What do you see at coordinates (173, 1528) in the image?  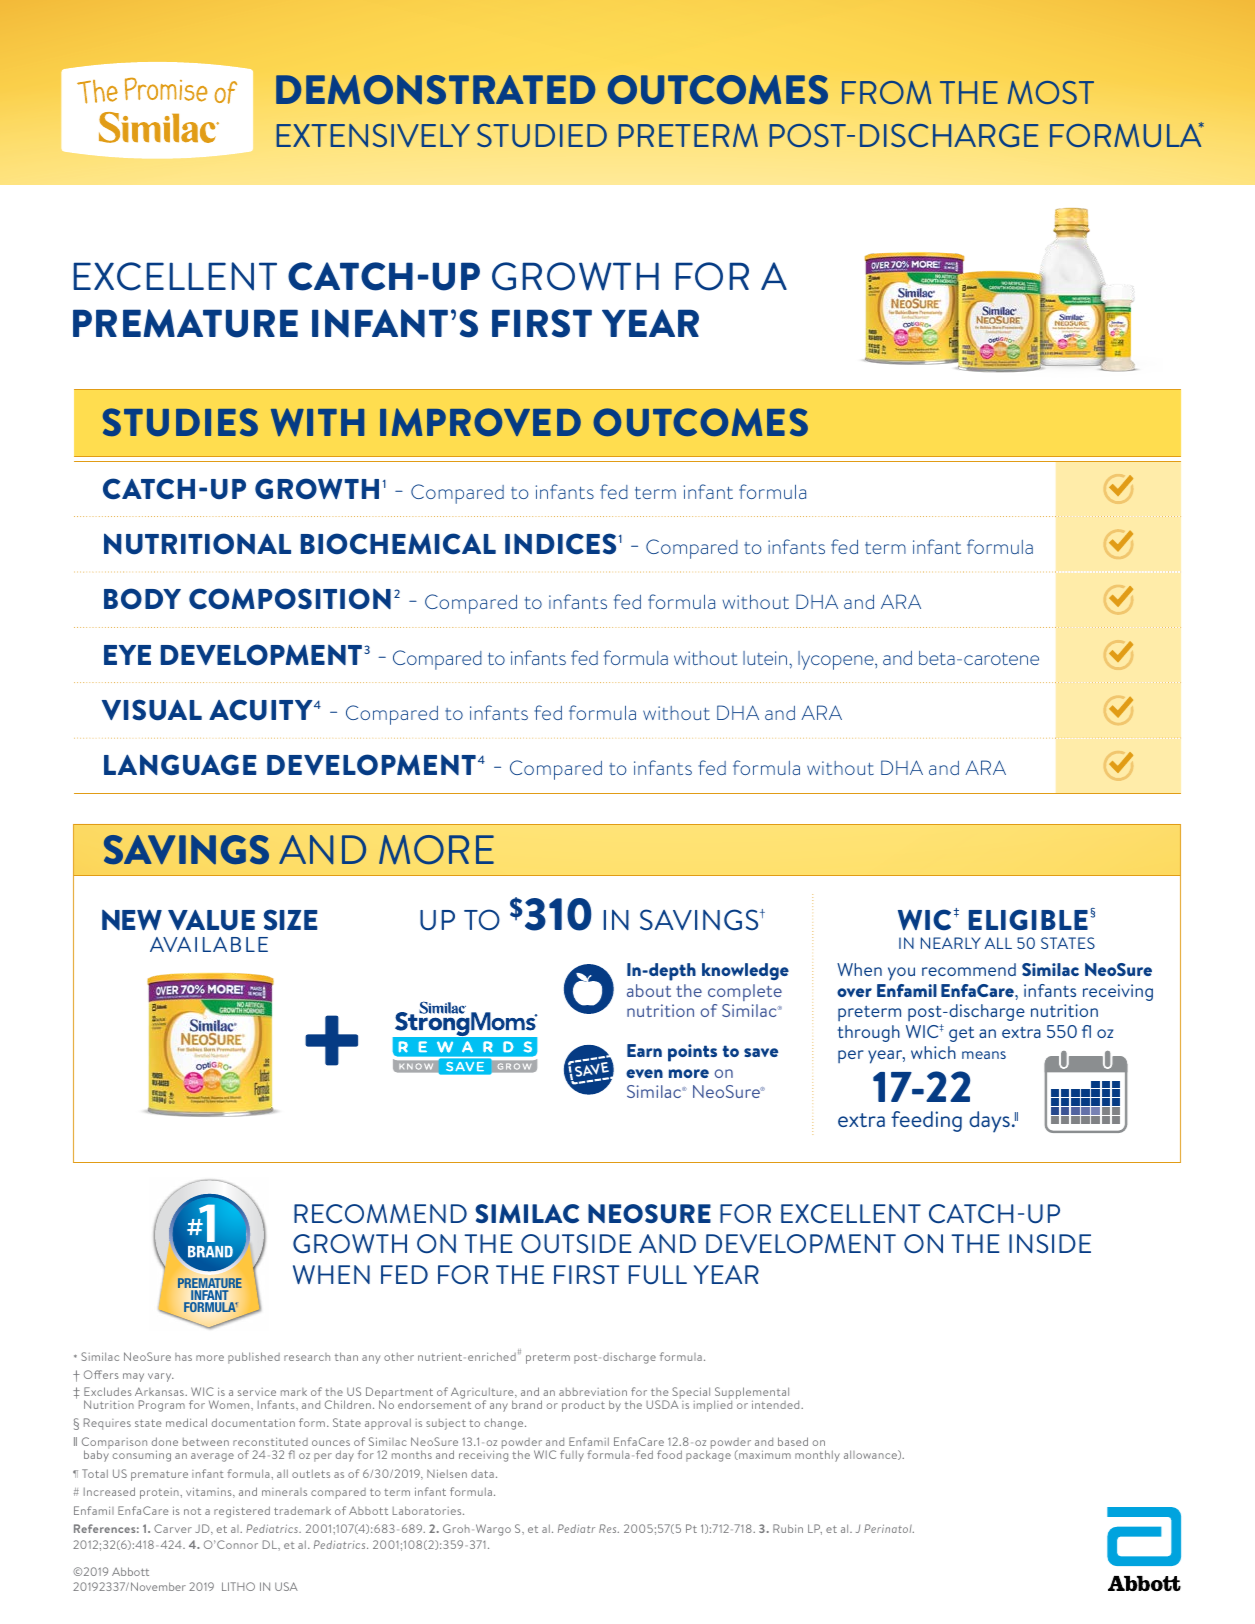 I see `Carver` at bounding box center [173, 1528].
